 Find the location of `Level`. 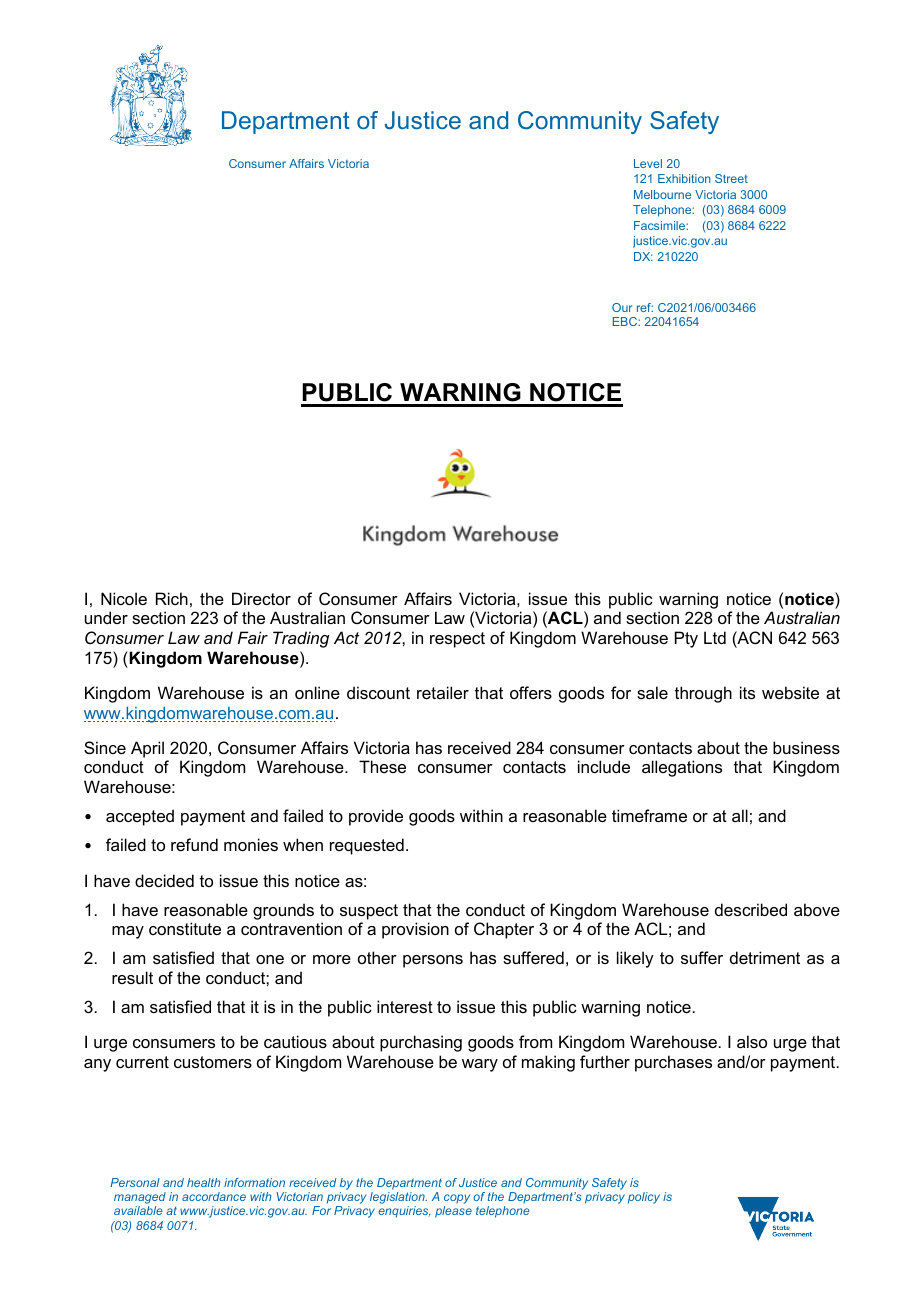

Level is located at coordinates (648, 163).
